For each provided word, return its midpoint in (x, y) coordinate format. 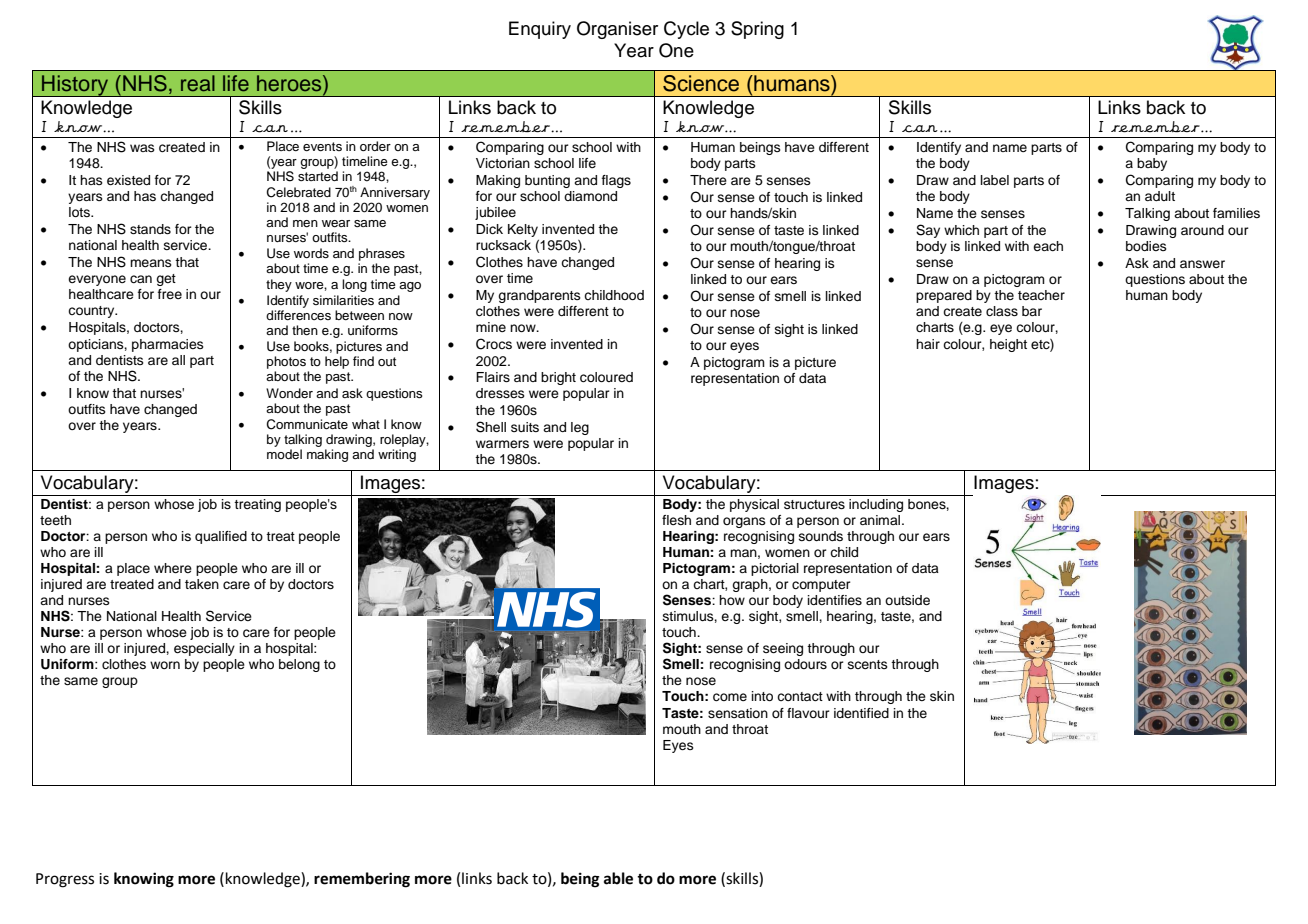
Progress (65, 880)
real (198, 83)
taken (202, 584)
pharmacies (168, 345)
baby (1152, 164)
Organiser (617, 30)
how (732, 600)
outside (907, 600)
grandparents (539, 296)
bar (1032, 311)
